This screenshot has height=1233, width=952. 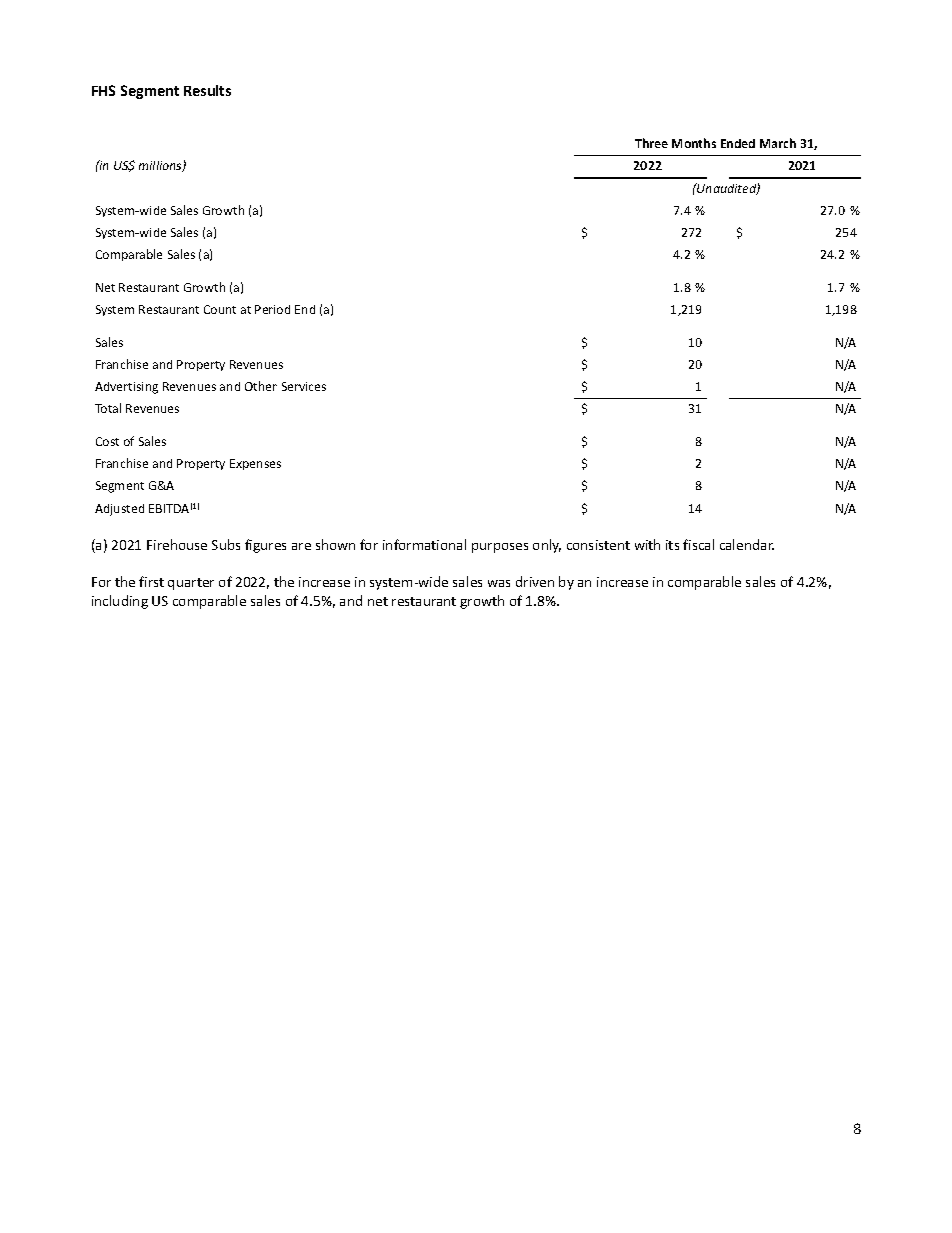 I want to click on was, so click(x=499, y=583).
